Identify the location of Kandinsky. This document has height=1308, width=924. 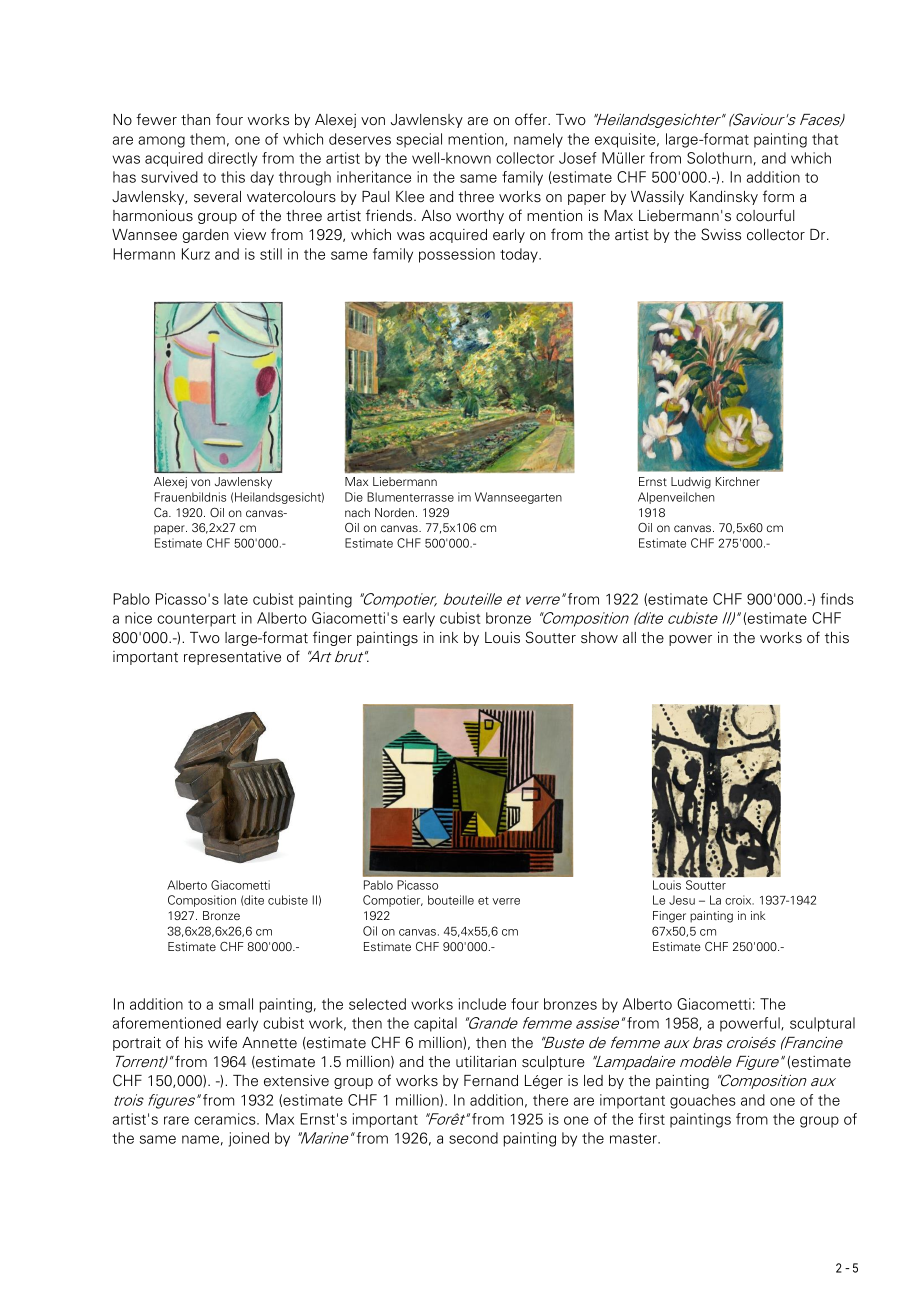
(724, 198).
